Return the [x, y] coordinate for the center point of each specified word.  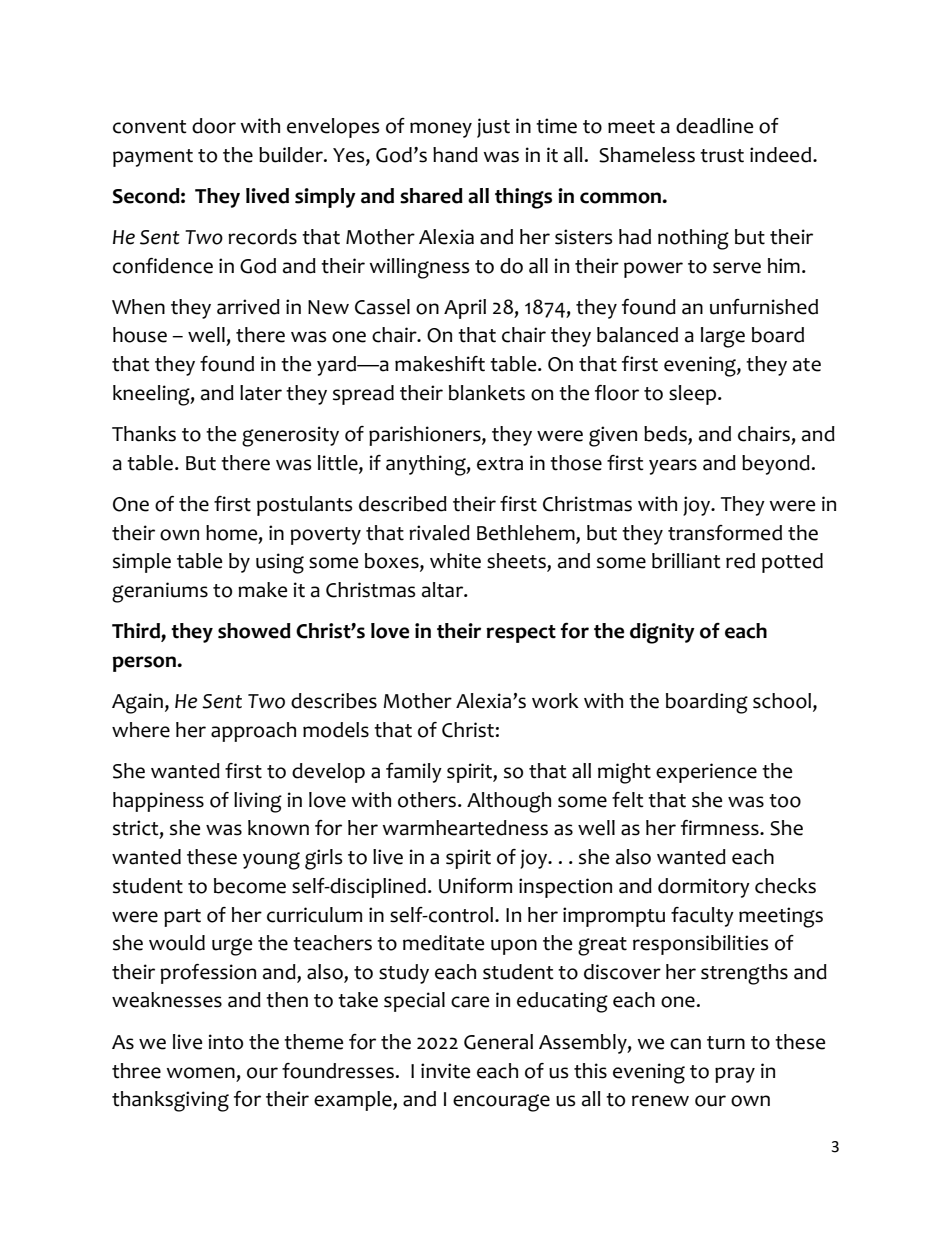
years [673, 467]
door [214, 126]
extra [500, 464]
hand [455, 155]
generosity [290, 436]
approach [253, 732]
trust [722, 156]
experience [706, 773]
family [414, 773]
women [200, 1073]
